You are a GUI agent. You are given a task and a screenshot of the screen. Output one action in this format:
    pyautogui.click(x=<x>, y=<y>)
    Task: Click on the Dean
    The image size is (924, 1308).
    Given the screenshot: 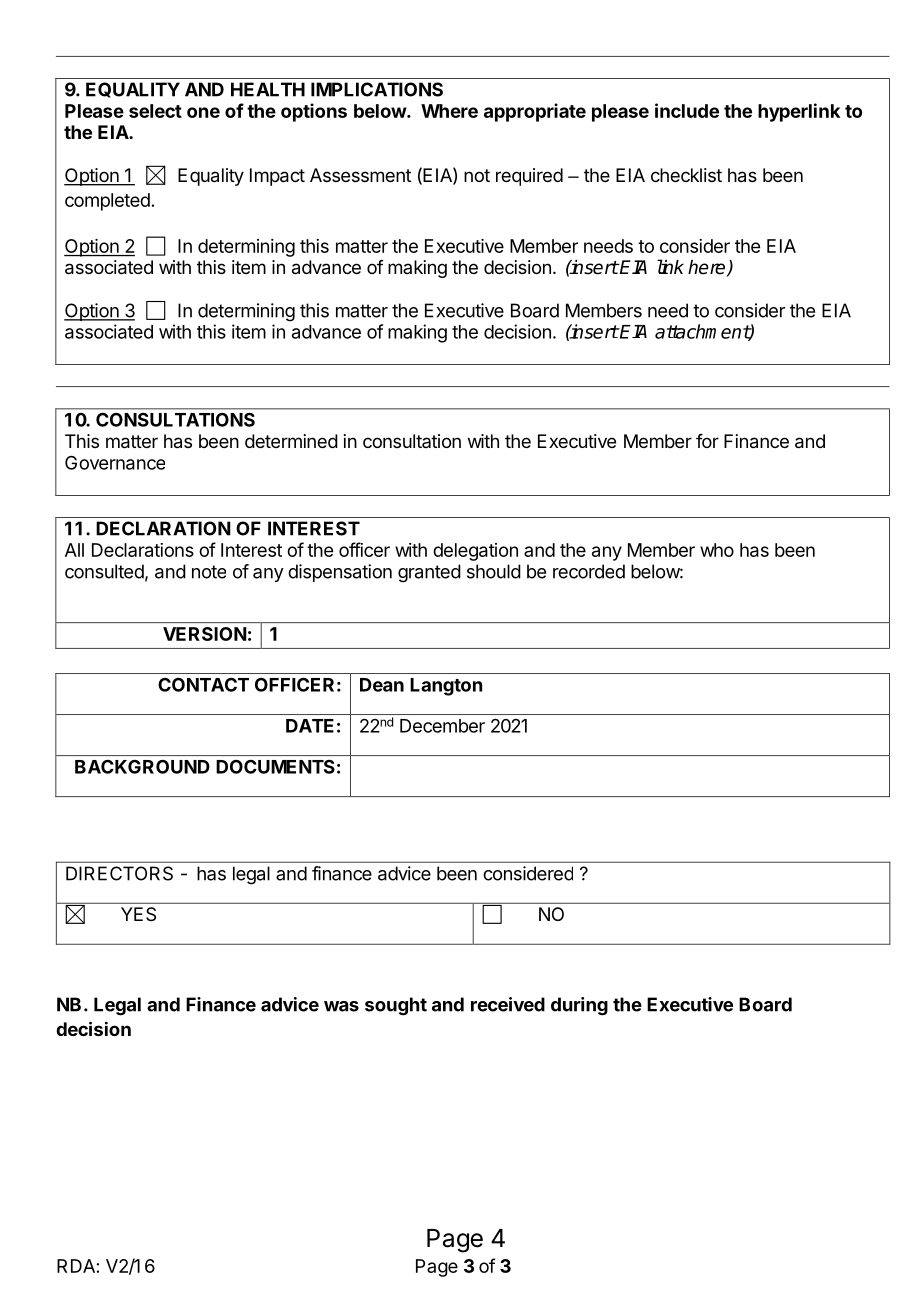 What is the action you would take?
    pyautogui.click(x=382, y=685)
